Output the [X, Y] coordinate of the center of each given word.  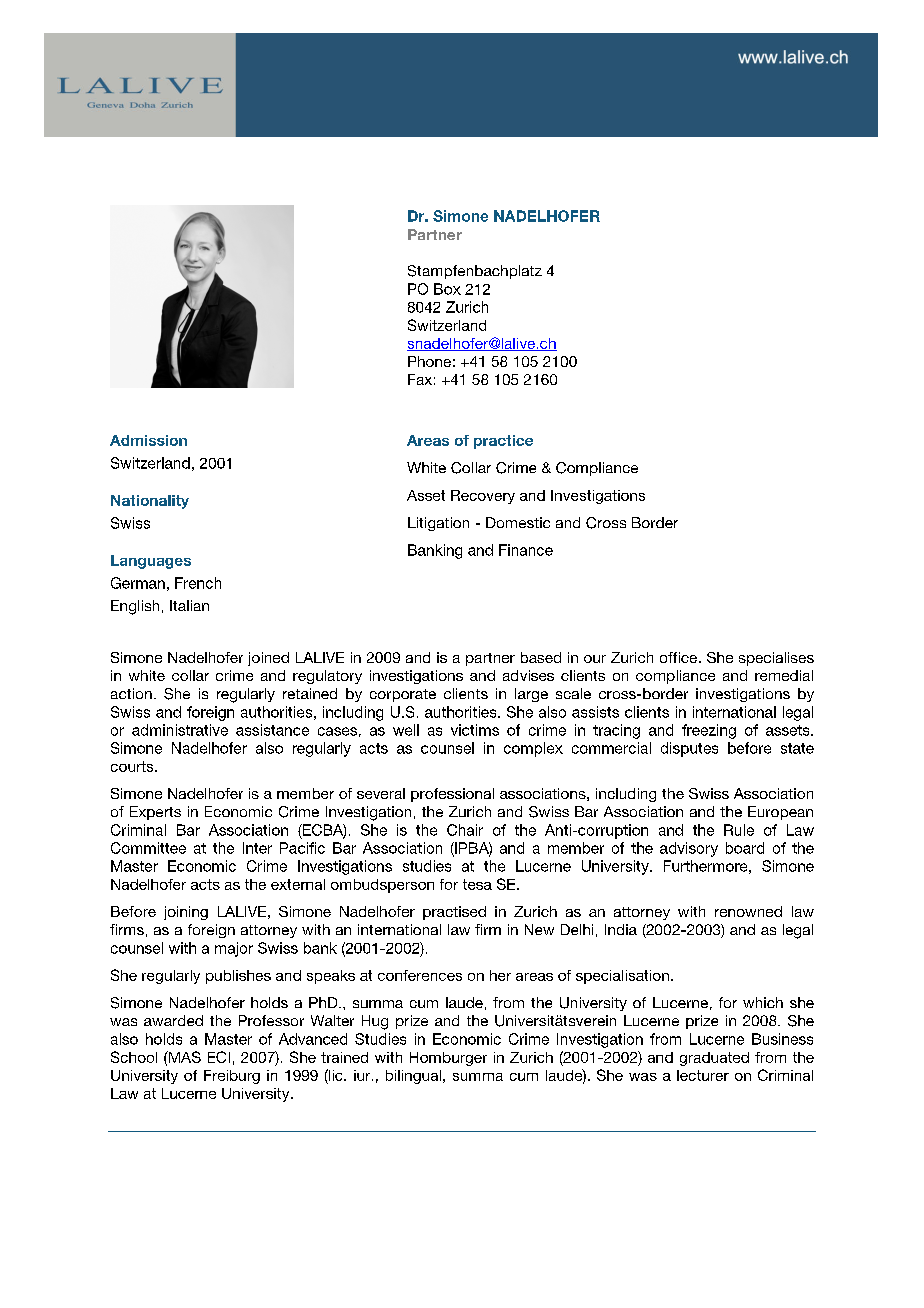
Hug [375, 1022]
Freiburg [232, 1077]
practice [503, 442]
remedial [784, 675]
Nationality [150, 502]
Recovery [483, 497]
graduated [714, 1059]
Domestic [518, 522]
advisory [689, 849]
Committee [148, 848]
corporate [403, 695]
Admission [148, 440]
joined [268, 659]
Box [447, 289]
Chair [465, 830]
